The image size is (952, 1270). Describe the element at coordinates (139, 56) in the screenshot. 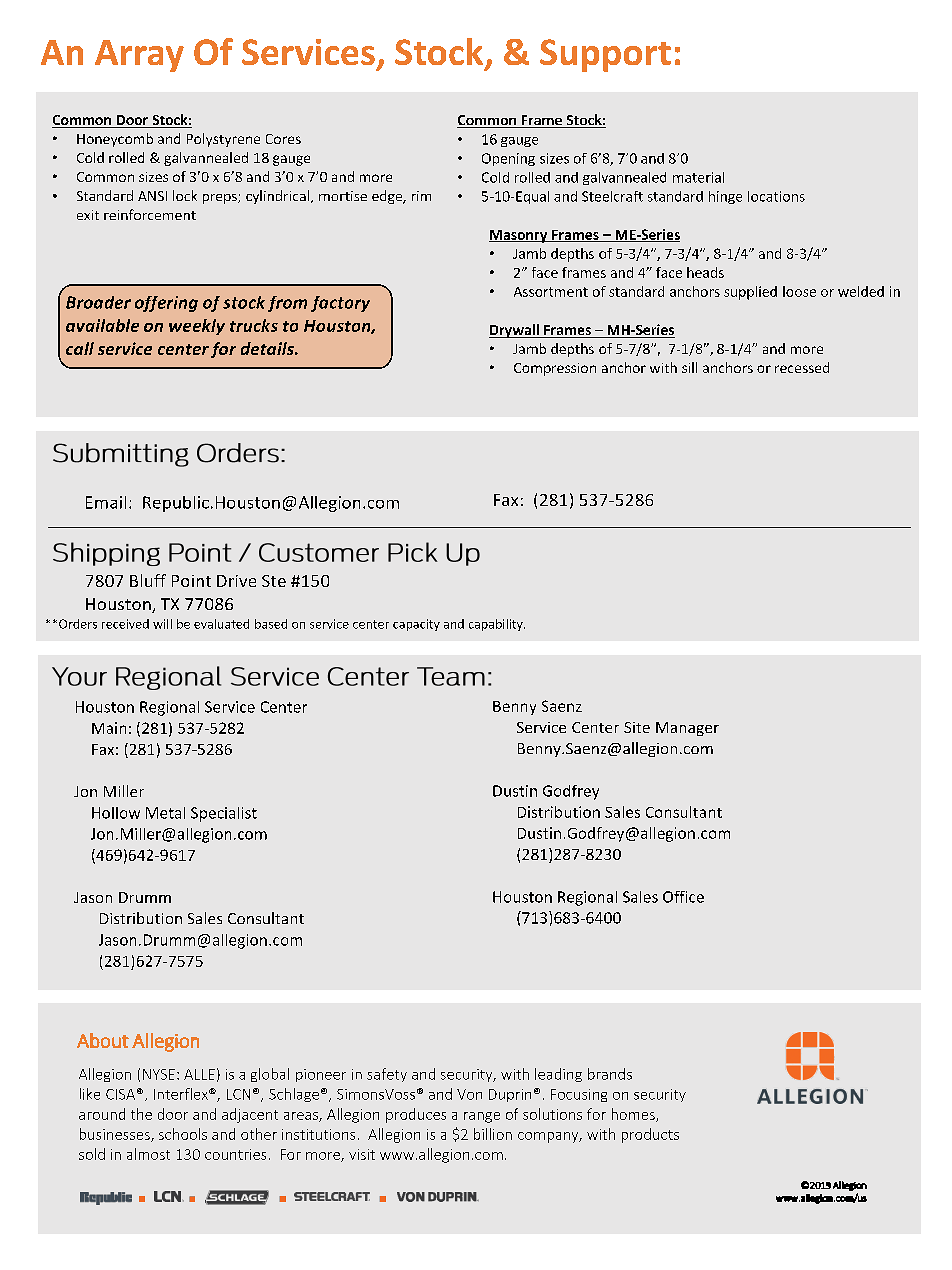

I see `Array` at that location.
